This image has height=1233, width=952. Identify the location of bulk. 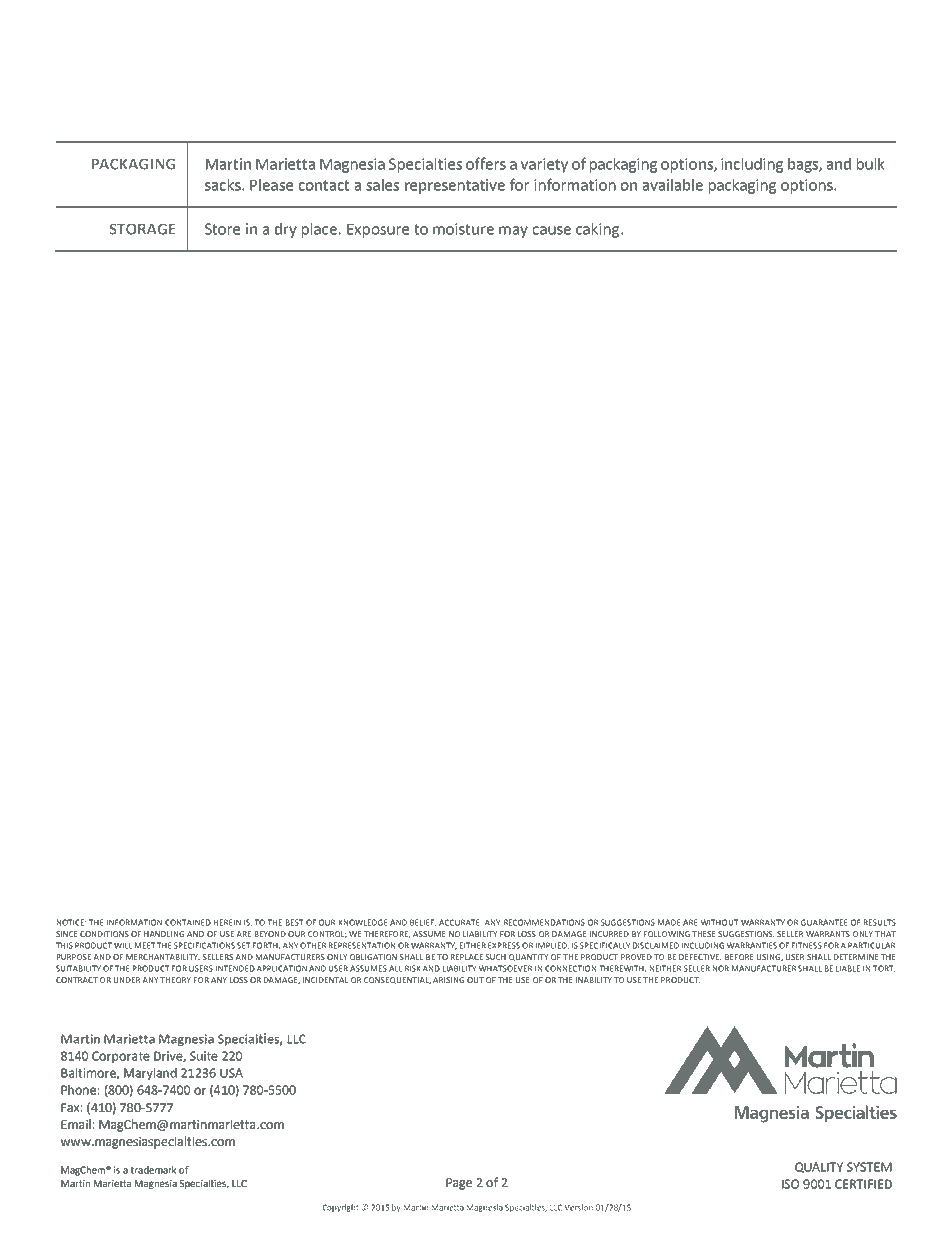
(871, 164).
